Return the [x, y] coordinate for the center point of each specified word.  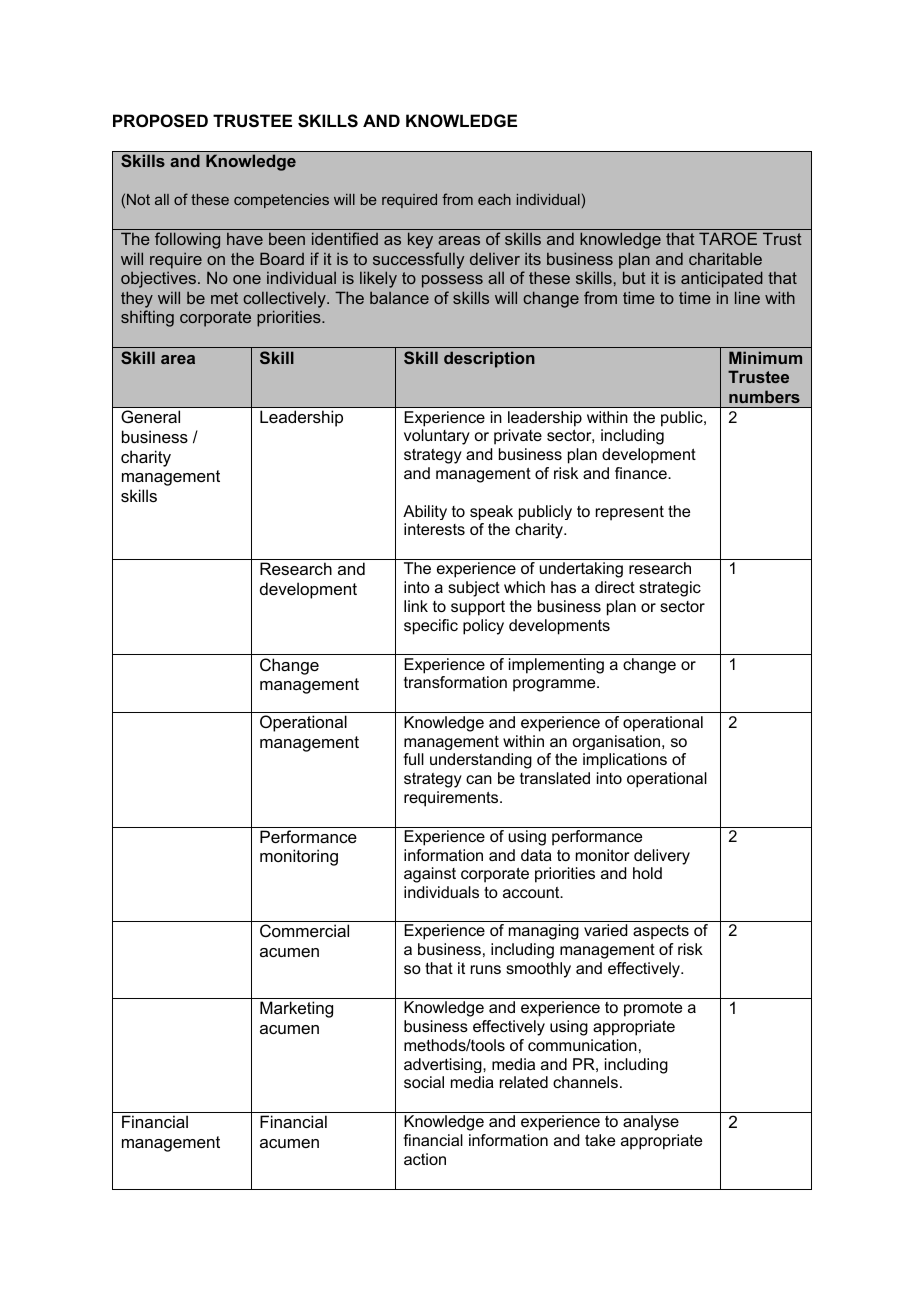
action [425, 1159]
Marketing [296, 1009]
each [494, 199]
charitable [725, 258]
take [600, 1140]
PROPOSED [160, 121]
